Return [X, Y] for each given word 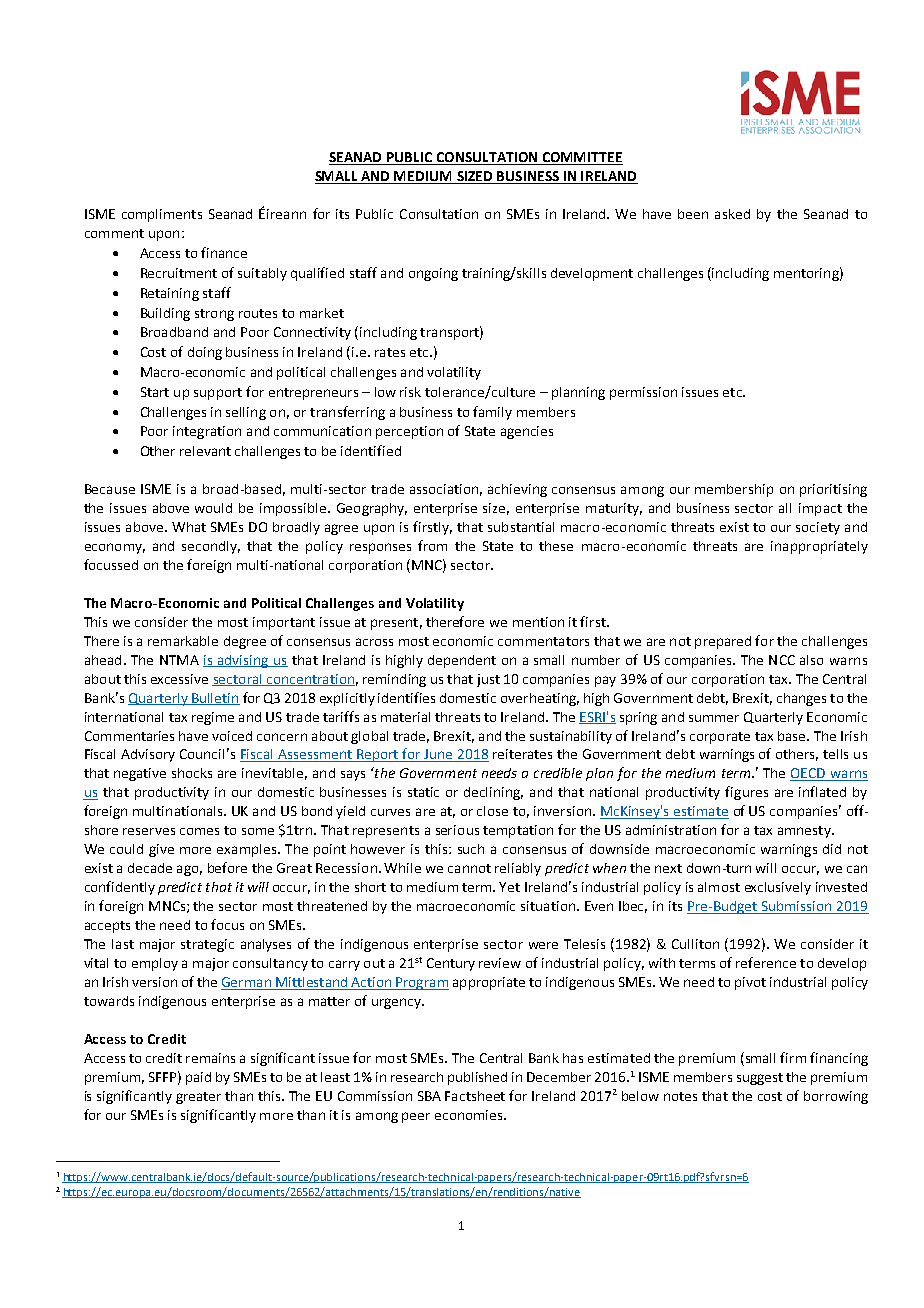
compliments [162, 215]
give [161, 850]
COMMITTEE [581, 158]
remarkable [183, 641]
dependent [462, 661]
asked [732, 214]
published [477, 1078]
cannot [469, 868]
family [492, 413]
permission [643, 393]
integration [207, 432]
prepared [723, 642]
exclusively [778, 888]
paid [198, 1078]
